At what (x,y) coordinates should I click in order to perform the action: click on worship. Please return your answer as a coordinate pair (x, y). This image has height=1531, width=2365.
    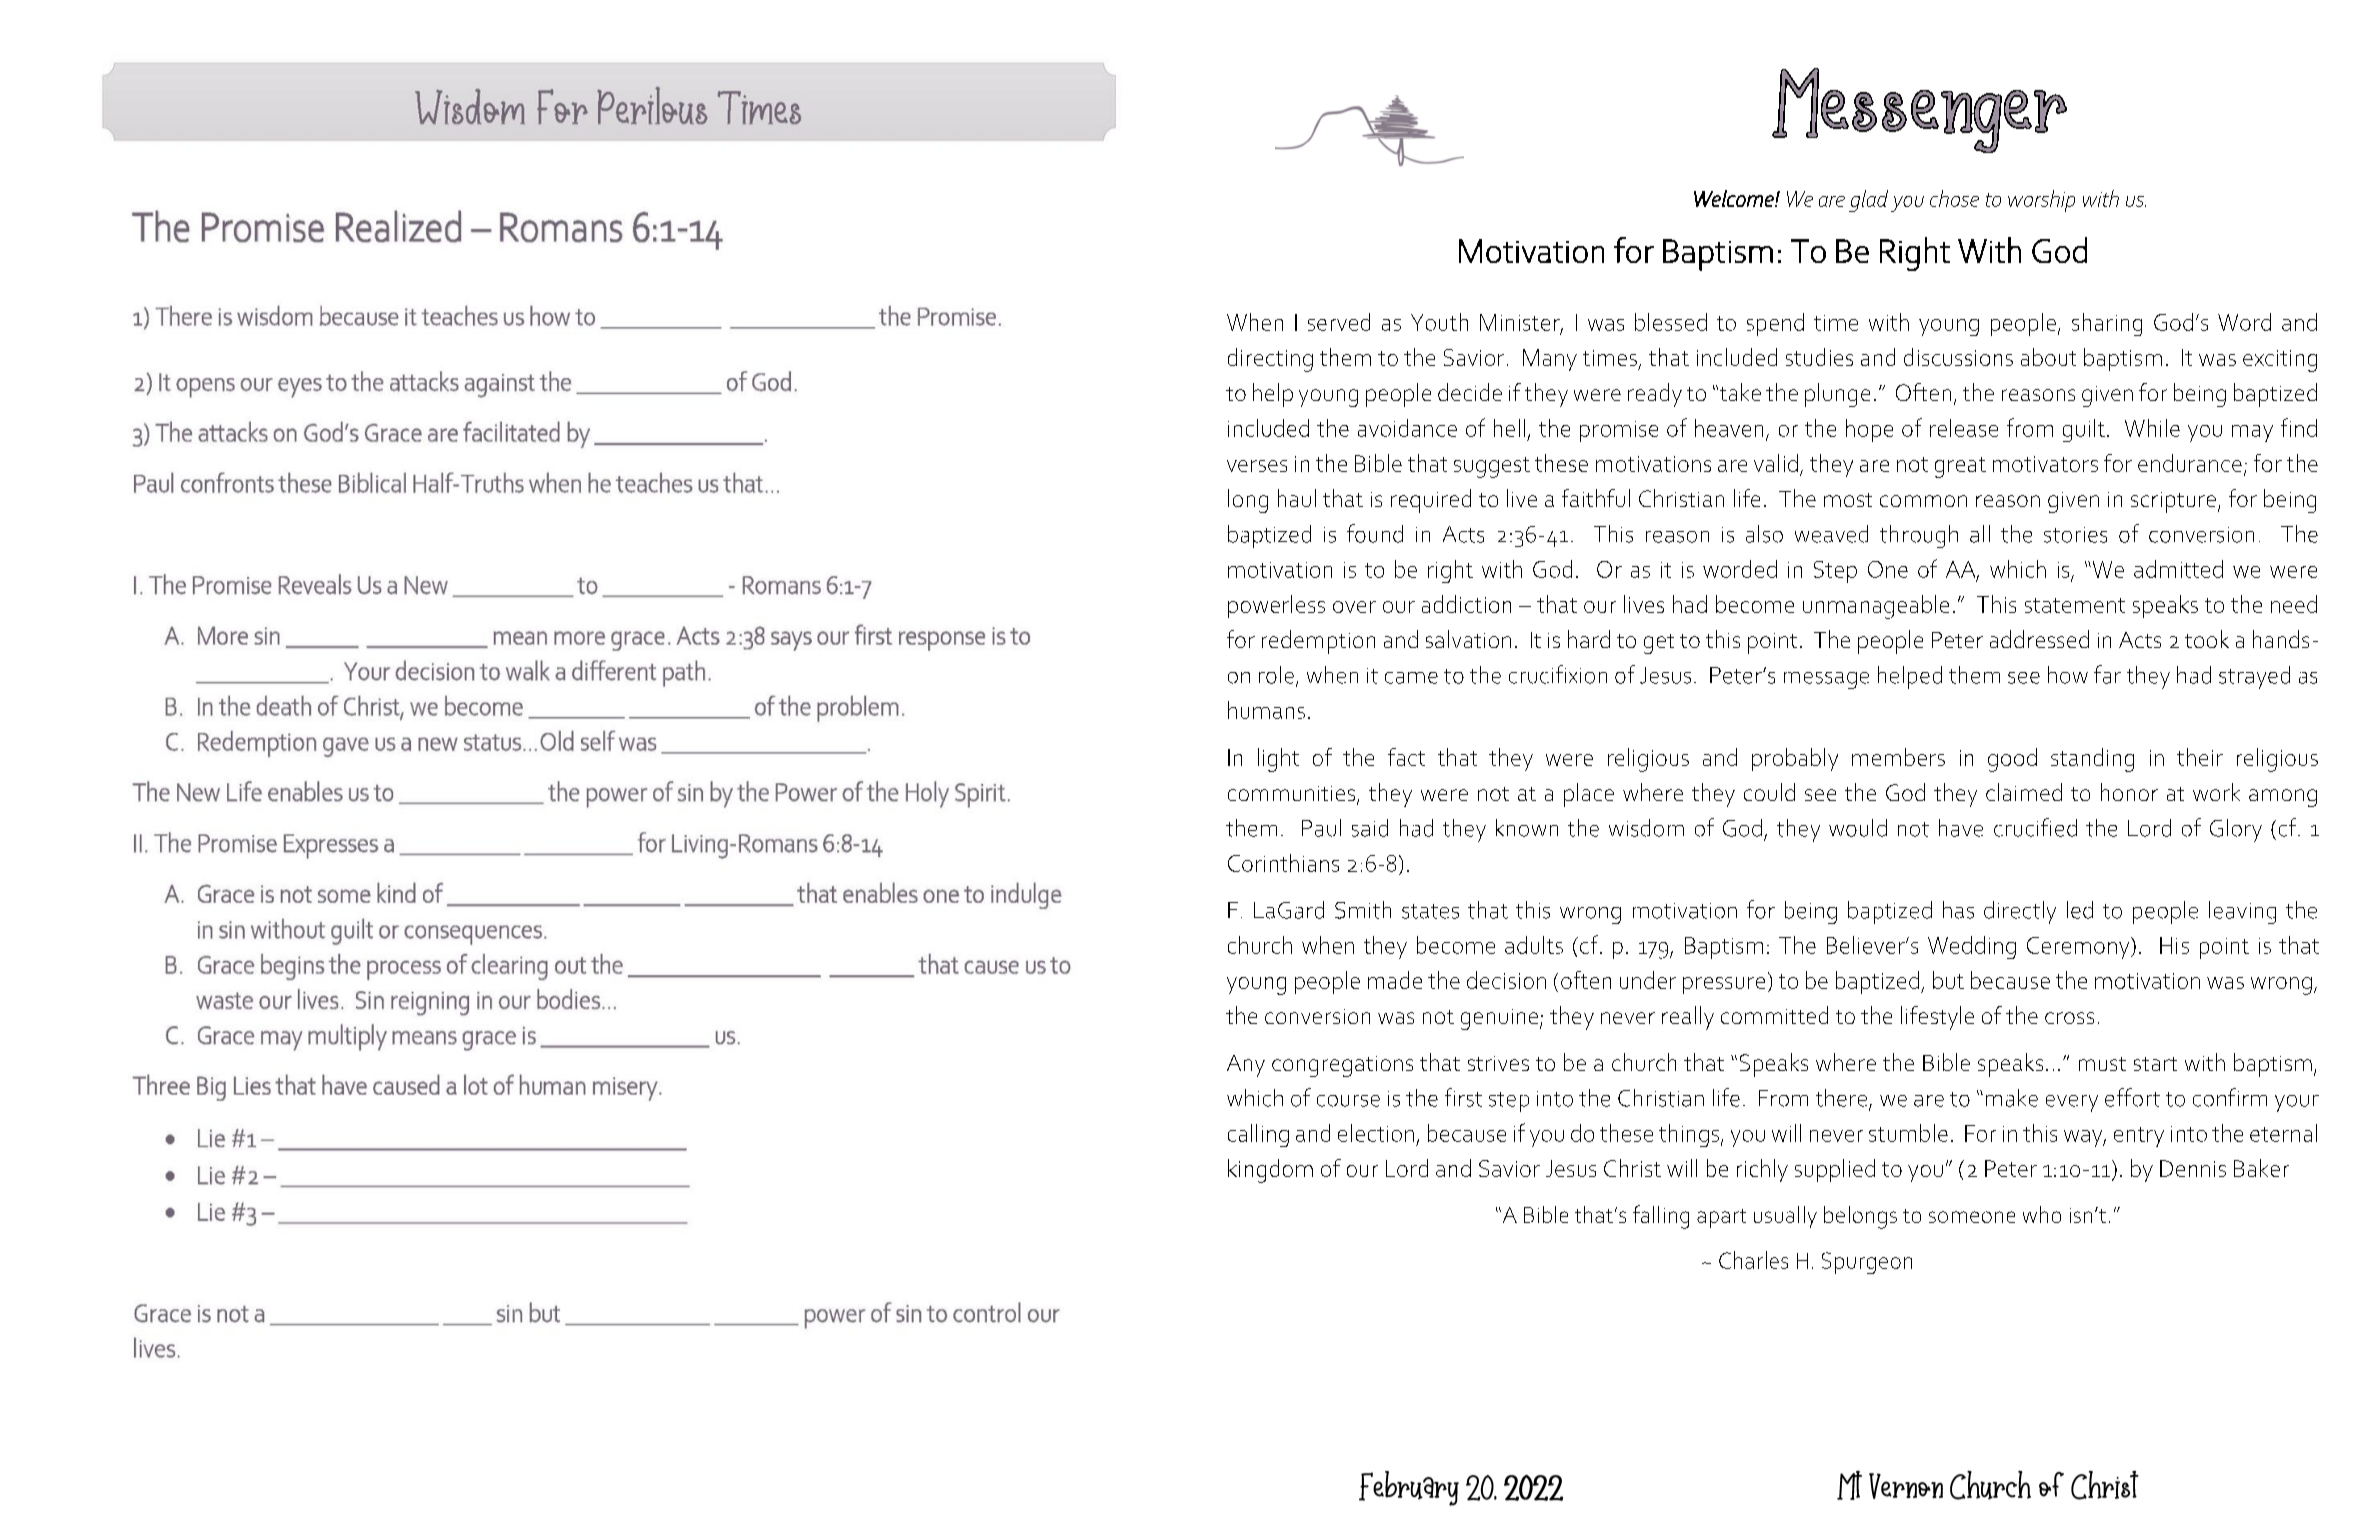
    Looking at the image, I should click on (2041, 201).
